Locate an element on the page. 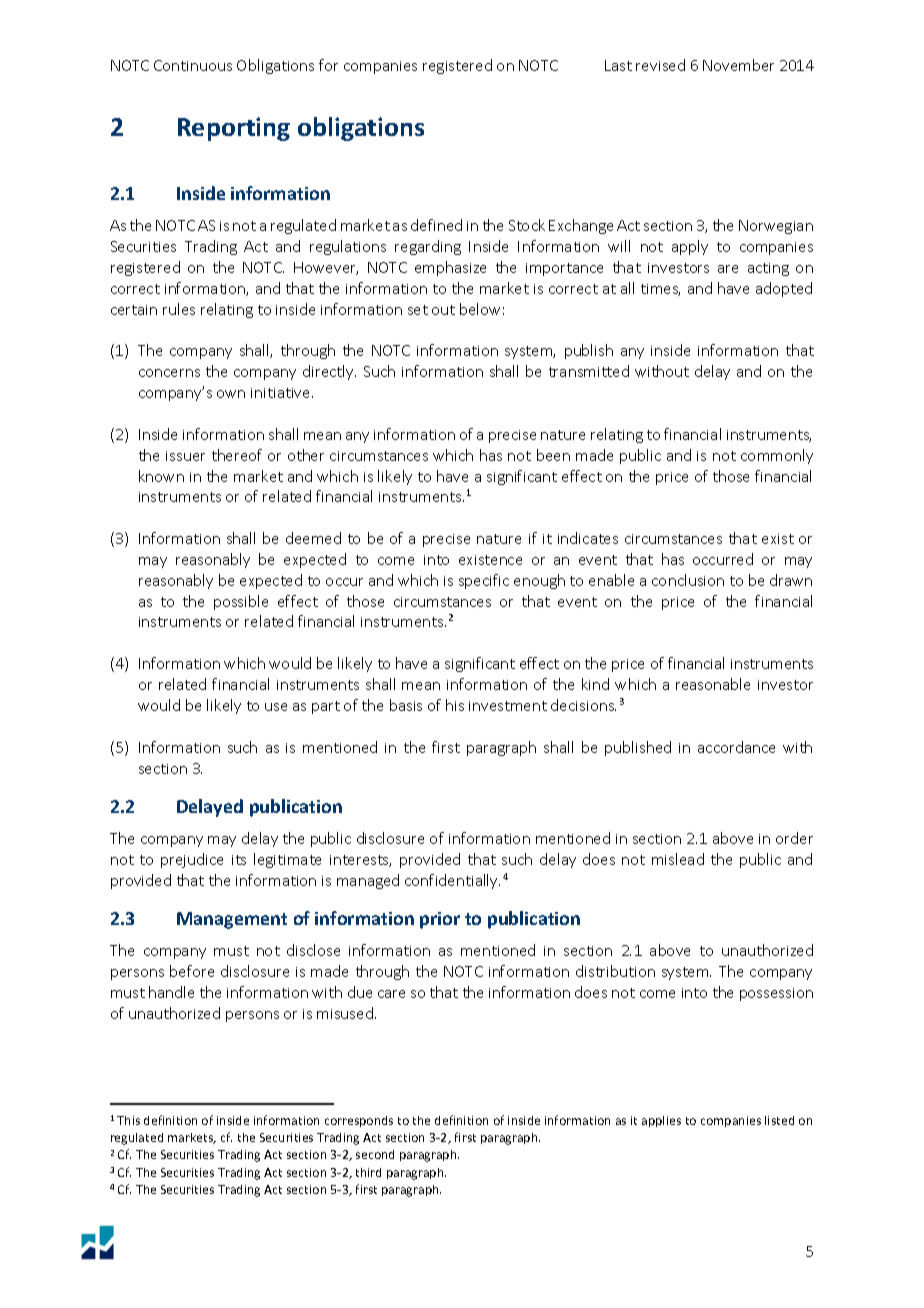 The image size is (924, 1308). issuer is located at coordinates (185, 456).
